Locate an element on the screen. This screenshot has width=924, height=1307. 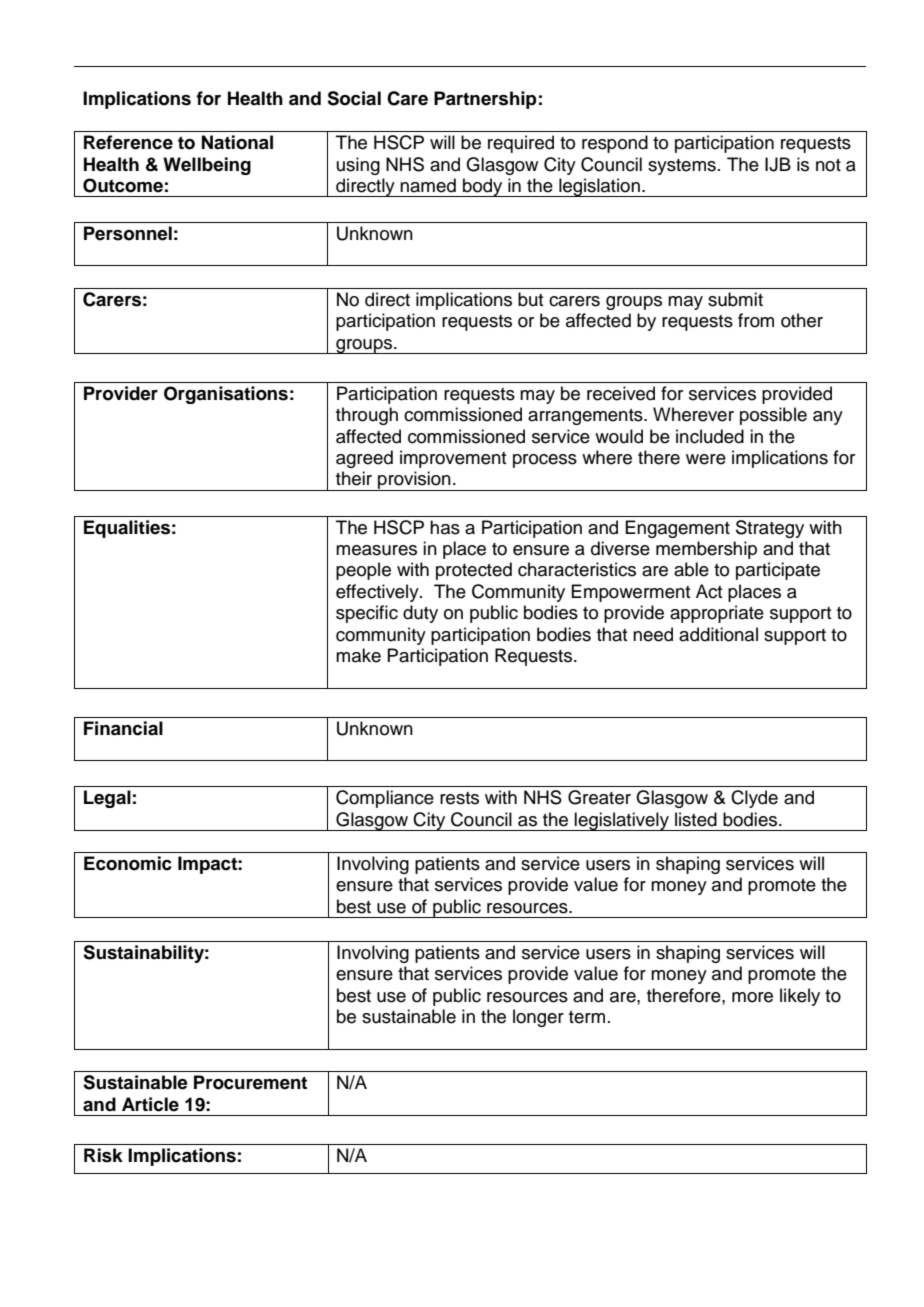
systems is located at coordinates (682, 167).
